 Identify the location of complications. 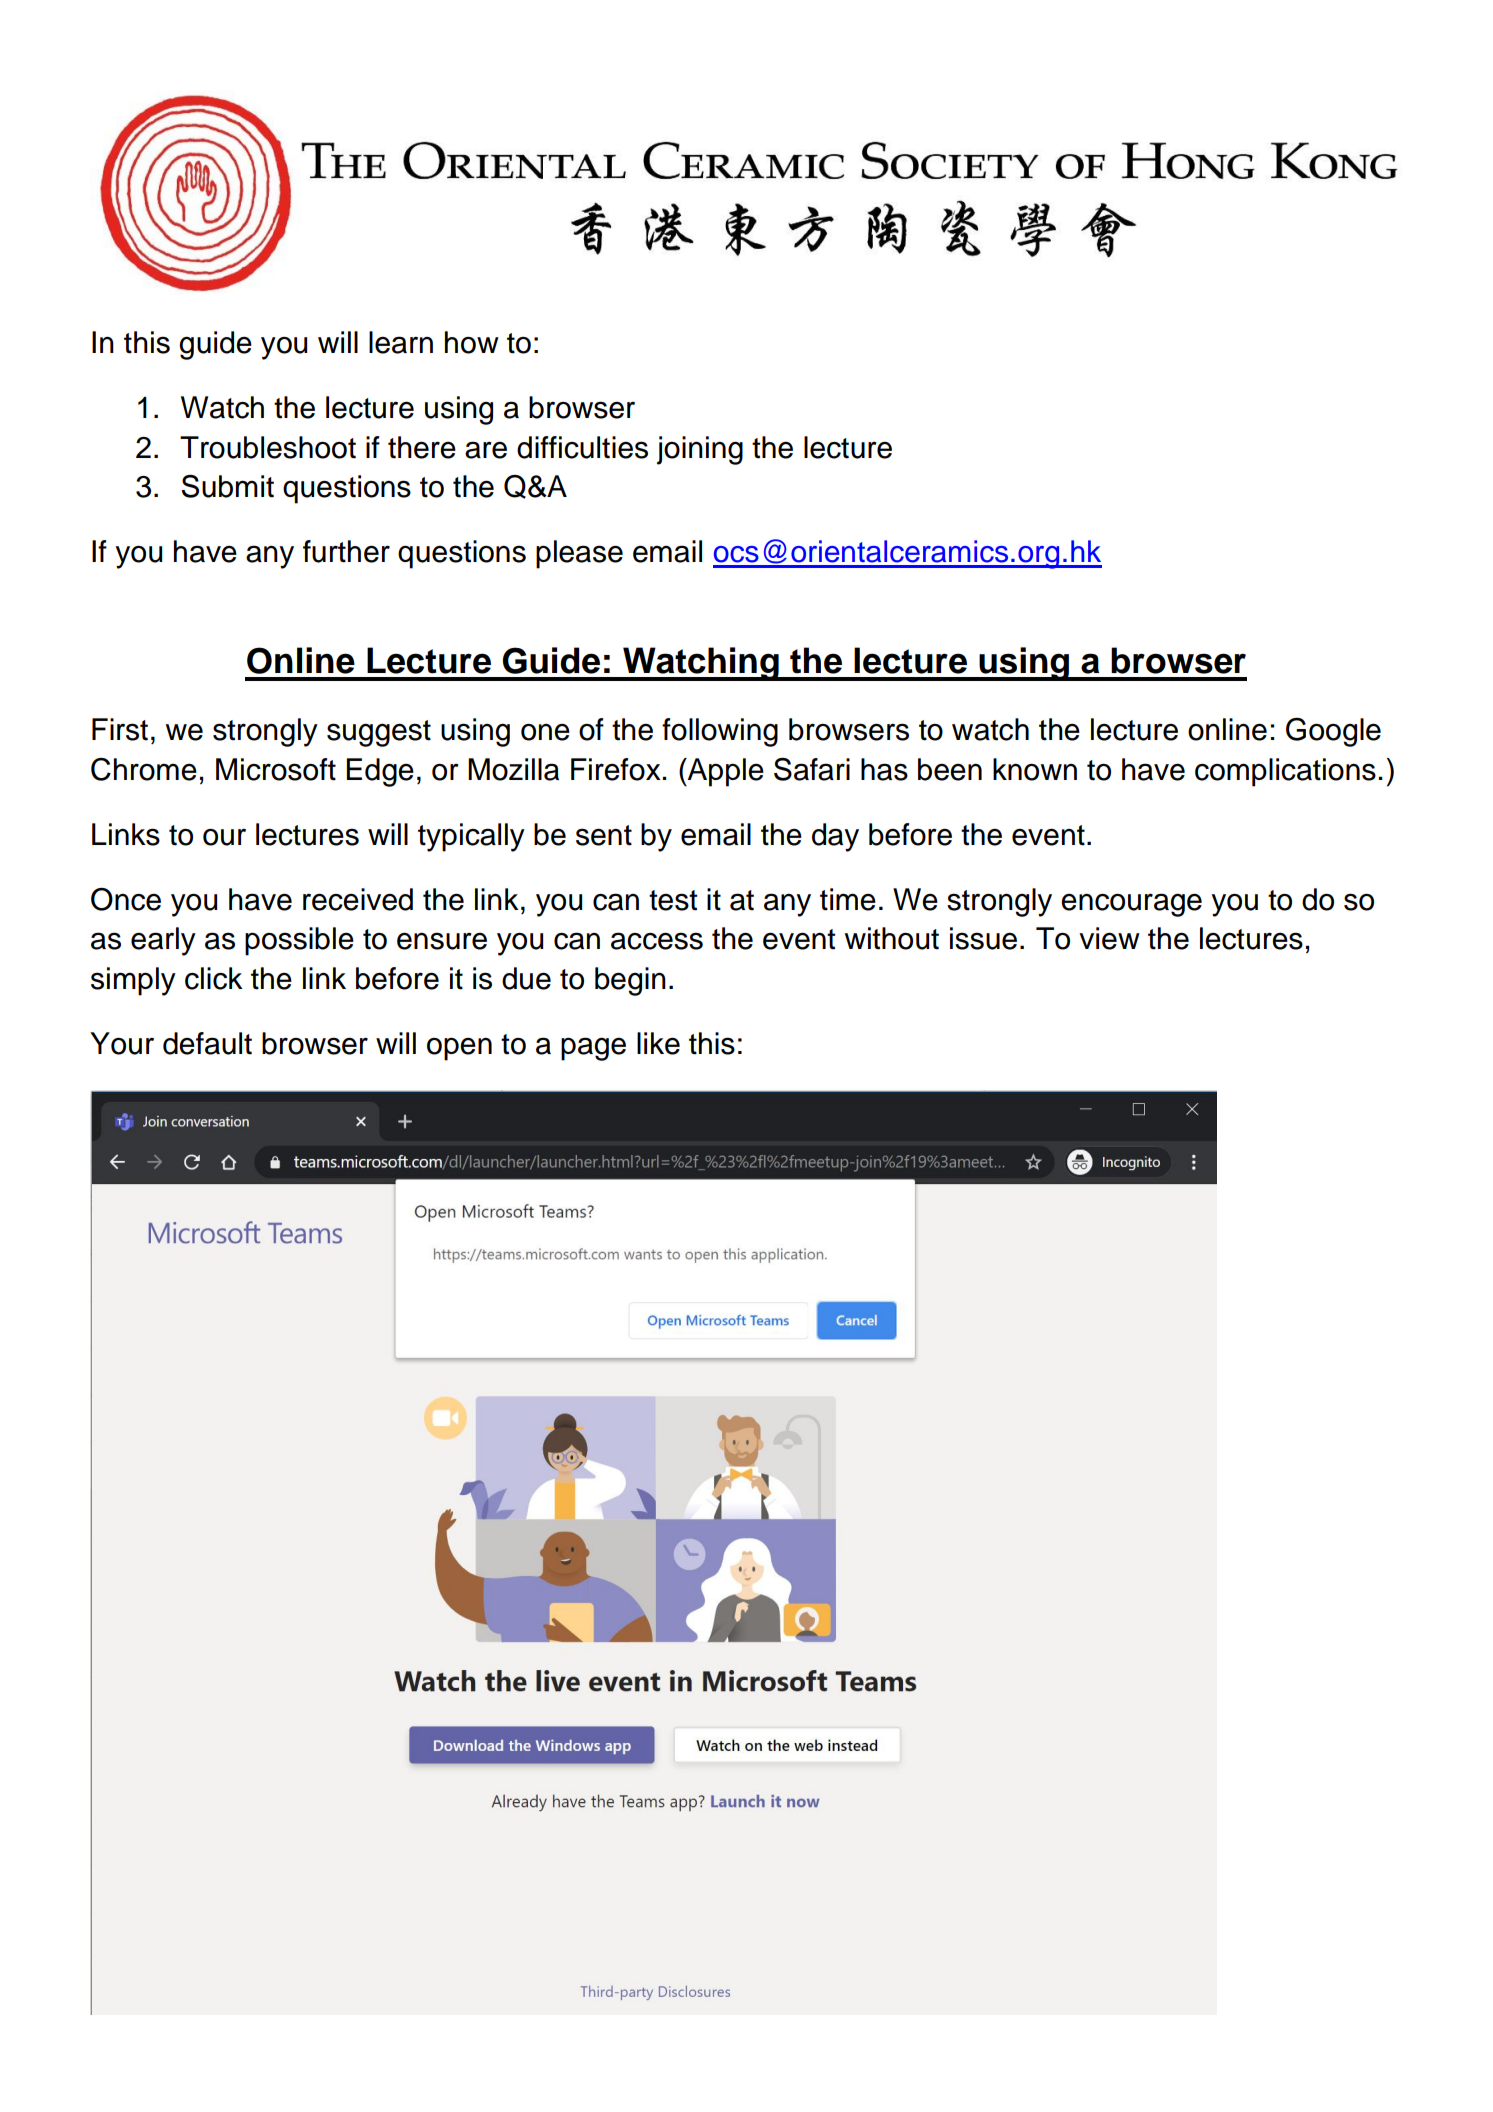
(1285, 772).
